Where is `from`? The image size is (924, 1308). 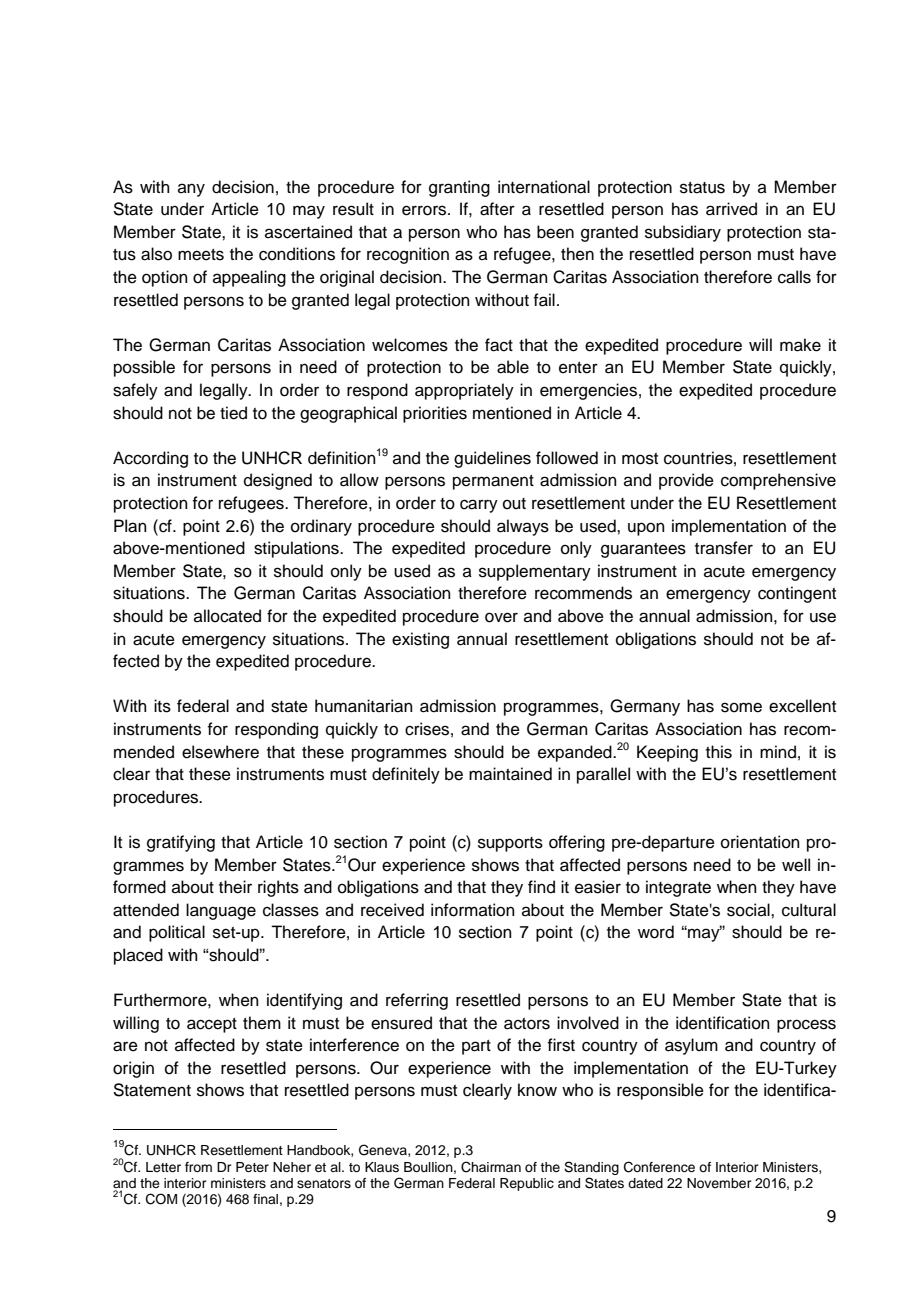
from is located at coordinates (198, 1167).
